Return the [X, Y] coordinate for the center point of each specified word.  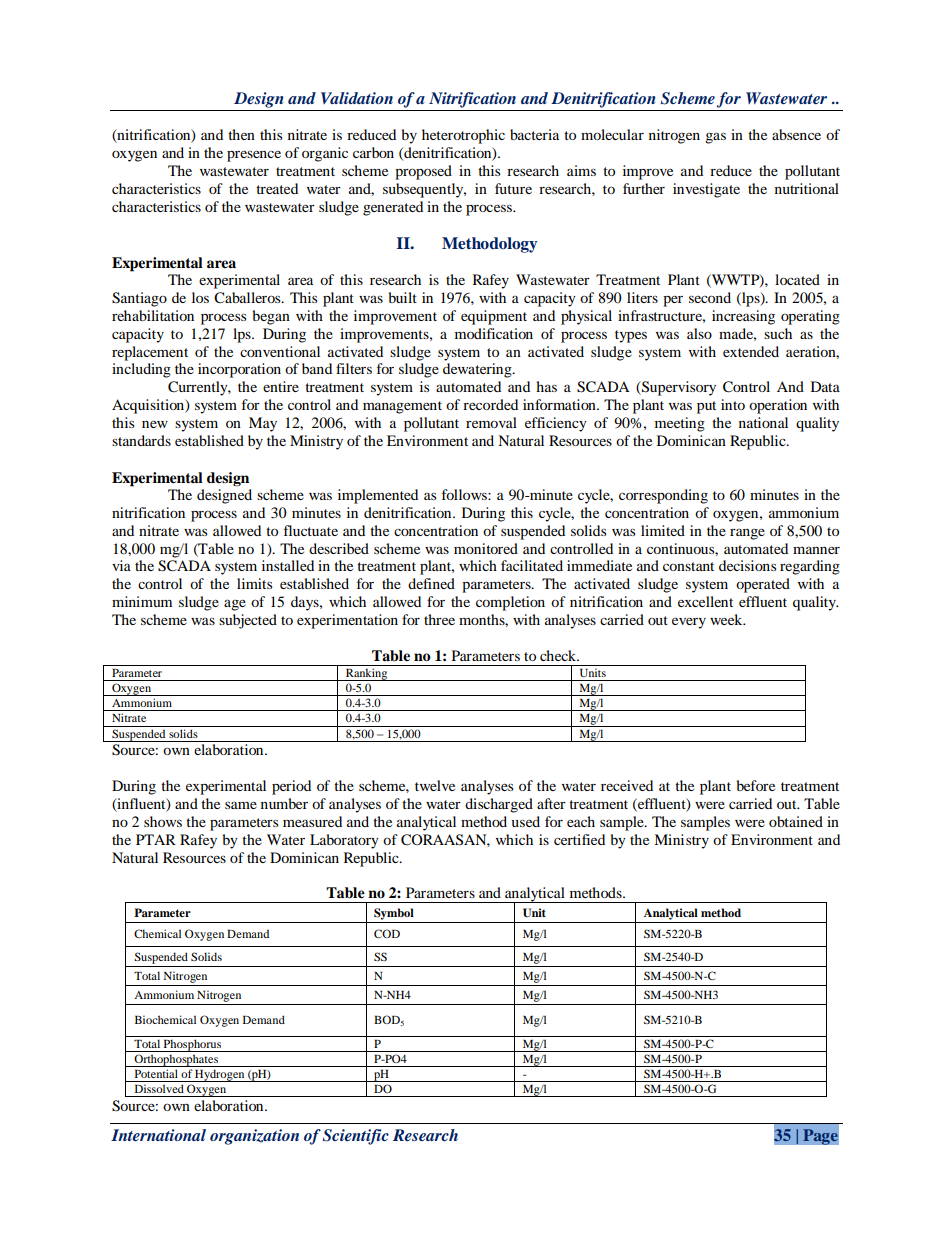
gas [715, 138]
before [756, 785]
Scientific [356, 1137]
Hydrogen [220, 1075]
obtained [796, 821]
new [155, 424]
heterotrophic [463, 136]
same [241, 805]
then [241, 134]
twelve [435, 785]
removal [491, 422]
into [733, 404]
